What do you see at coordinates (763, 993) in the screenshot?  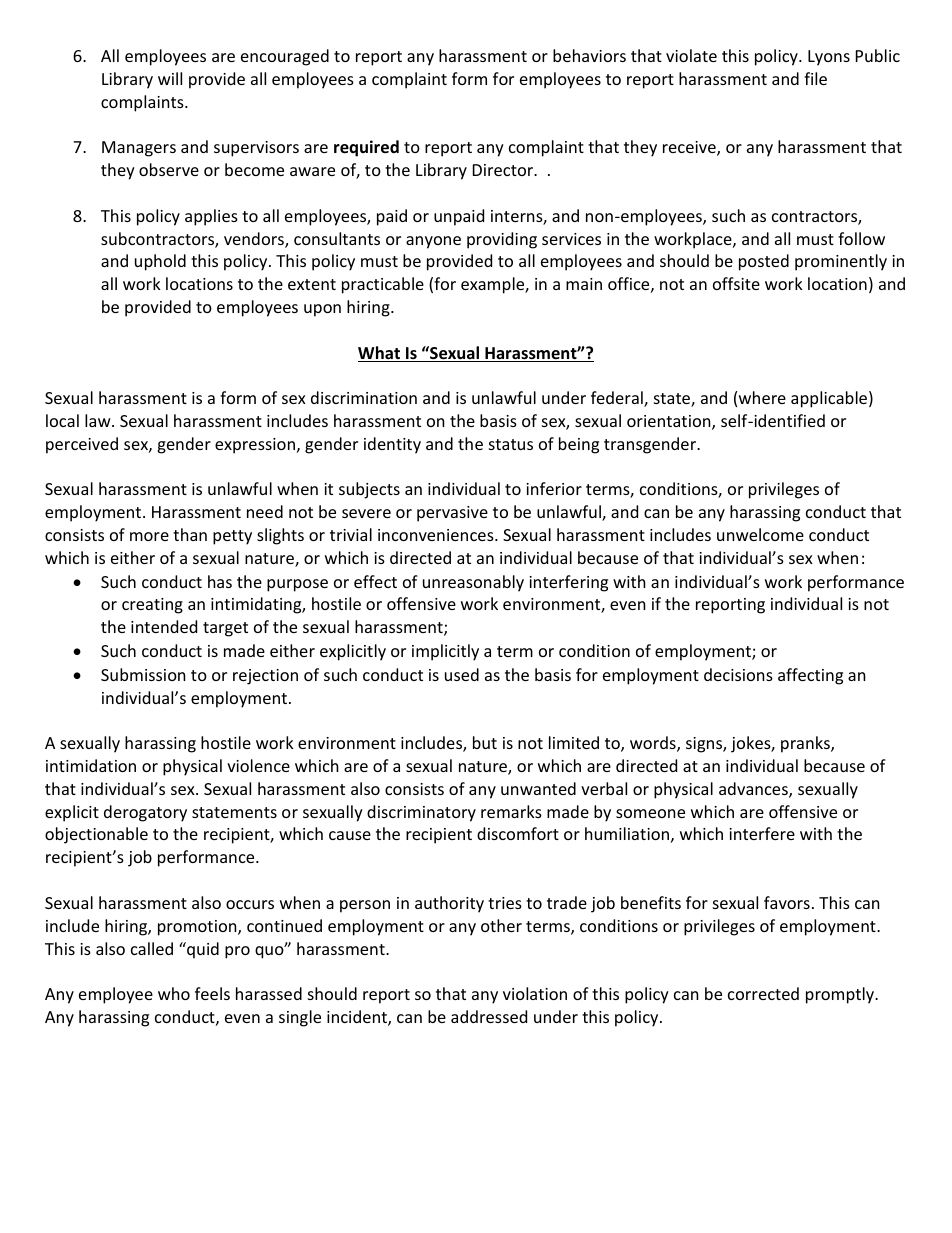 I see `corrected` at bounding box center [763, 993].
